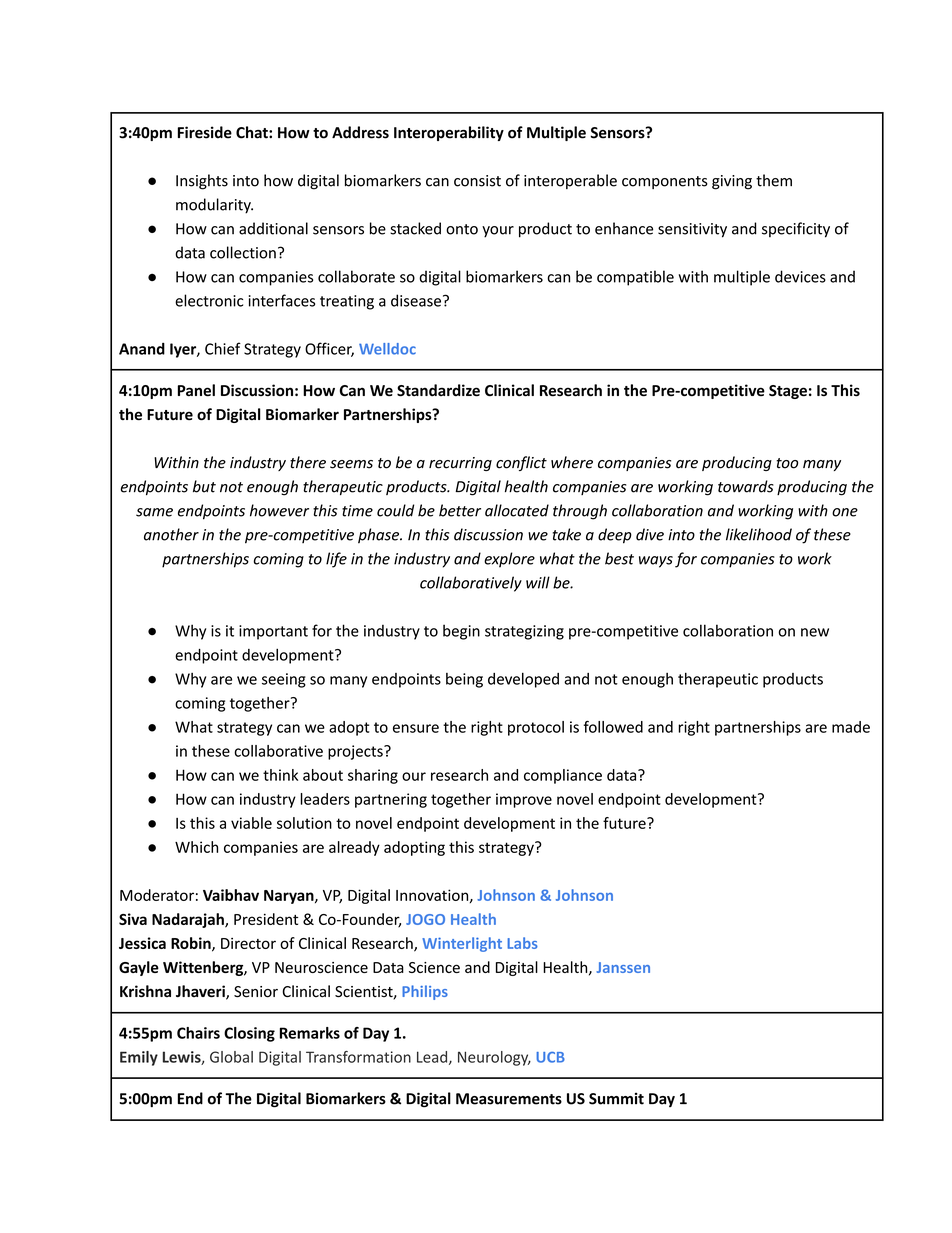 The image size is (952, 1233). I want to click on new, so click(815, 632).
